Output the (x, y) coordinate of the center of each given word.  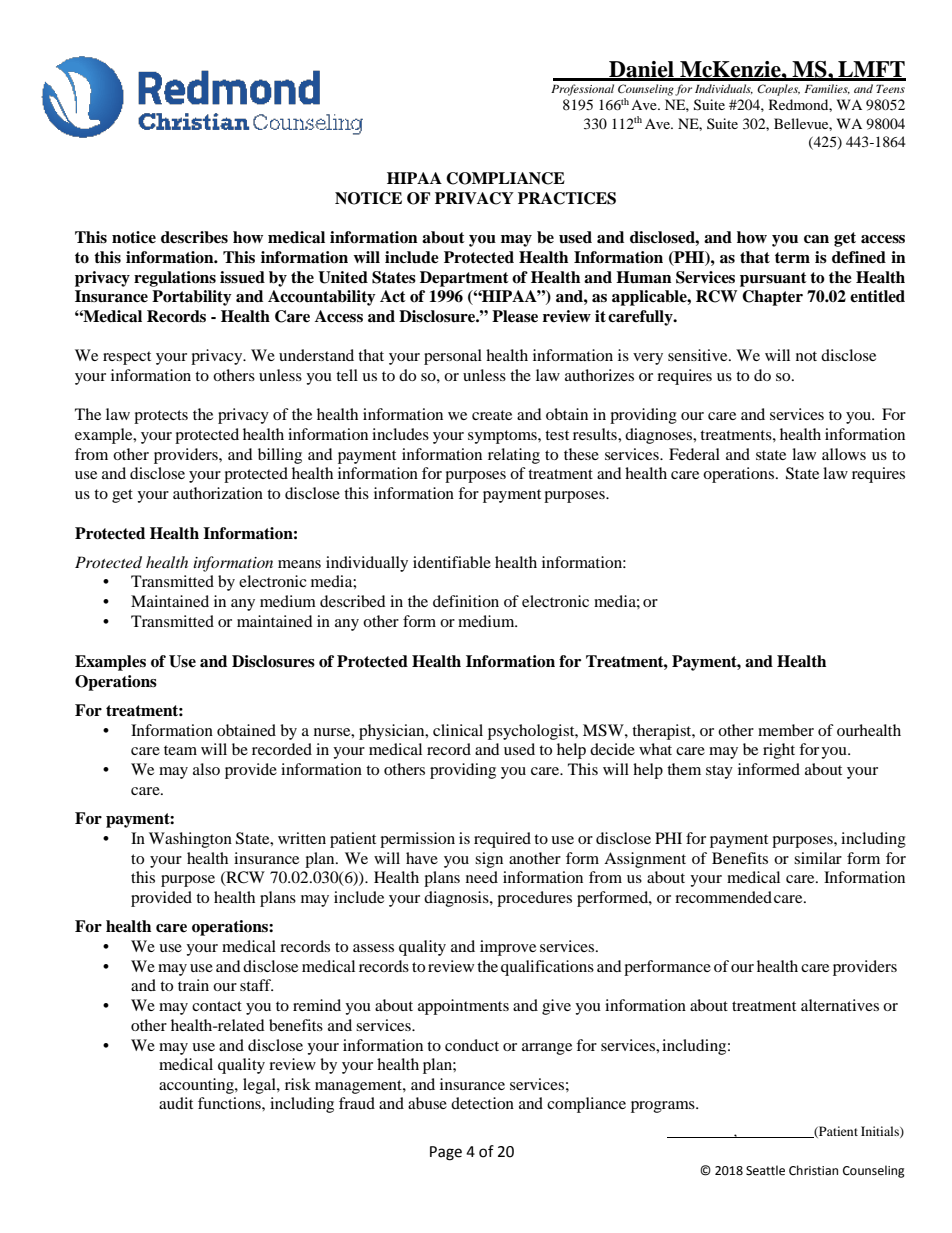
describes (194, 237)
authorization (218, 493)
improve (508, 948)
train (193, 985)
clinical (458, 730)
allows (844, 454)
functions (230, 1103)
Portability (192, 298)
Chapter (772, 298)
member (786, 730)
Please (515, 316)
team (180, 750)
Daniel (641, 70)
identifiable (452, 562)
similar (818, 858)
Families (827, 89)
